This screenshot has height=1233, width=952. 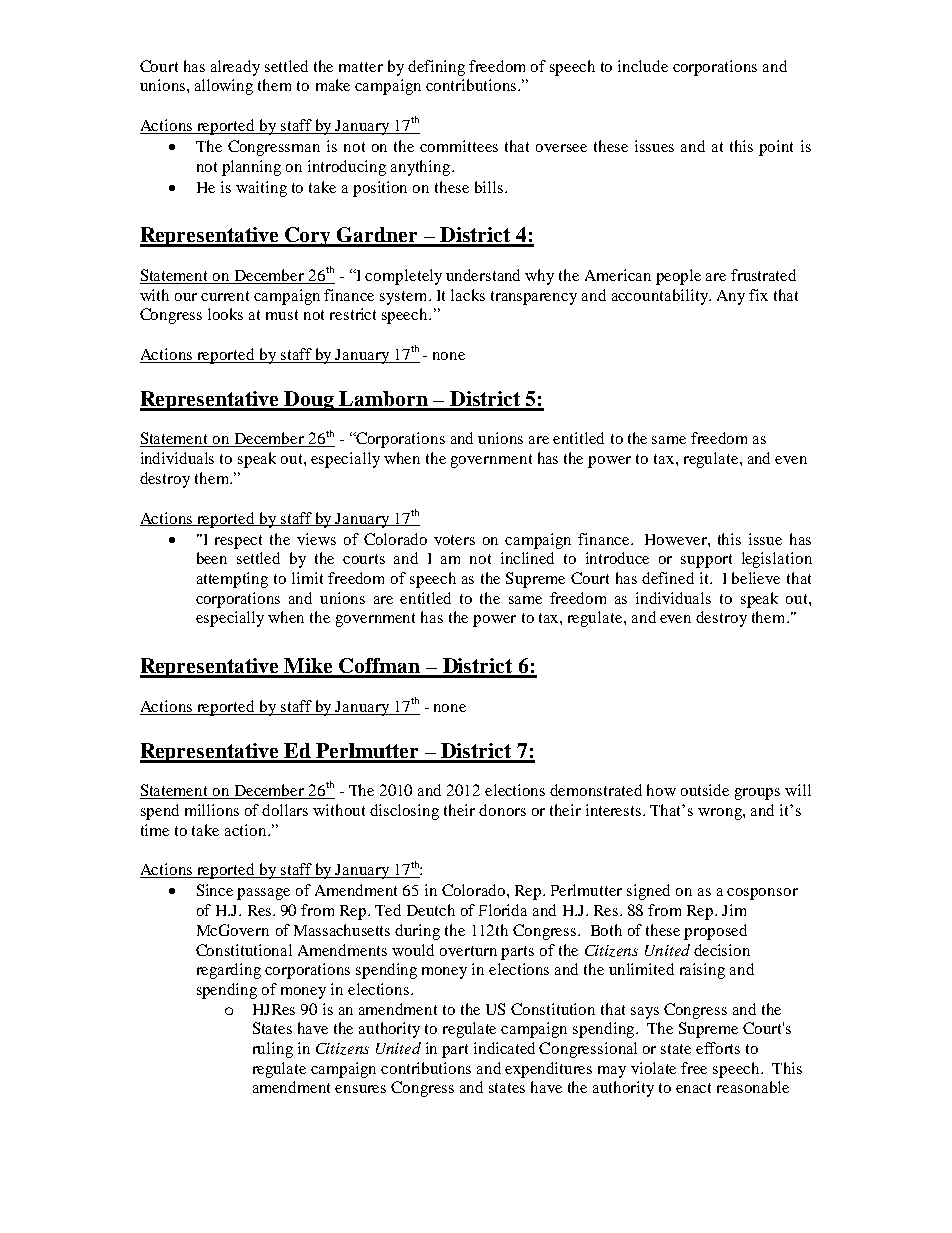 What do you see at coordinates (224, 87) in the screenshot?
I see `allowing` at bounding box center [224, 87].
